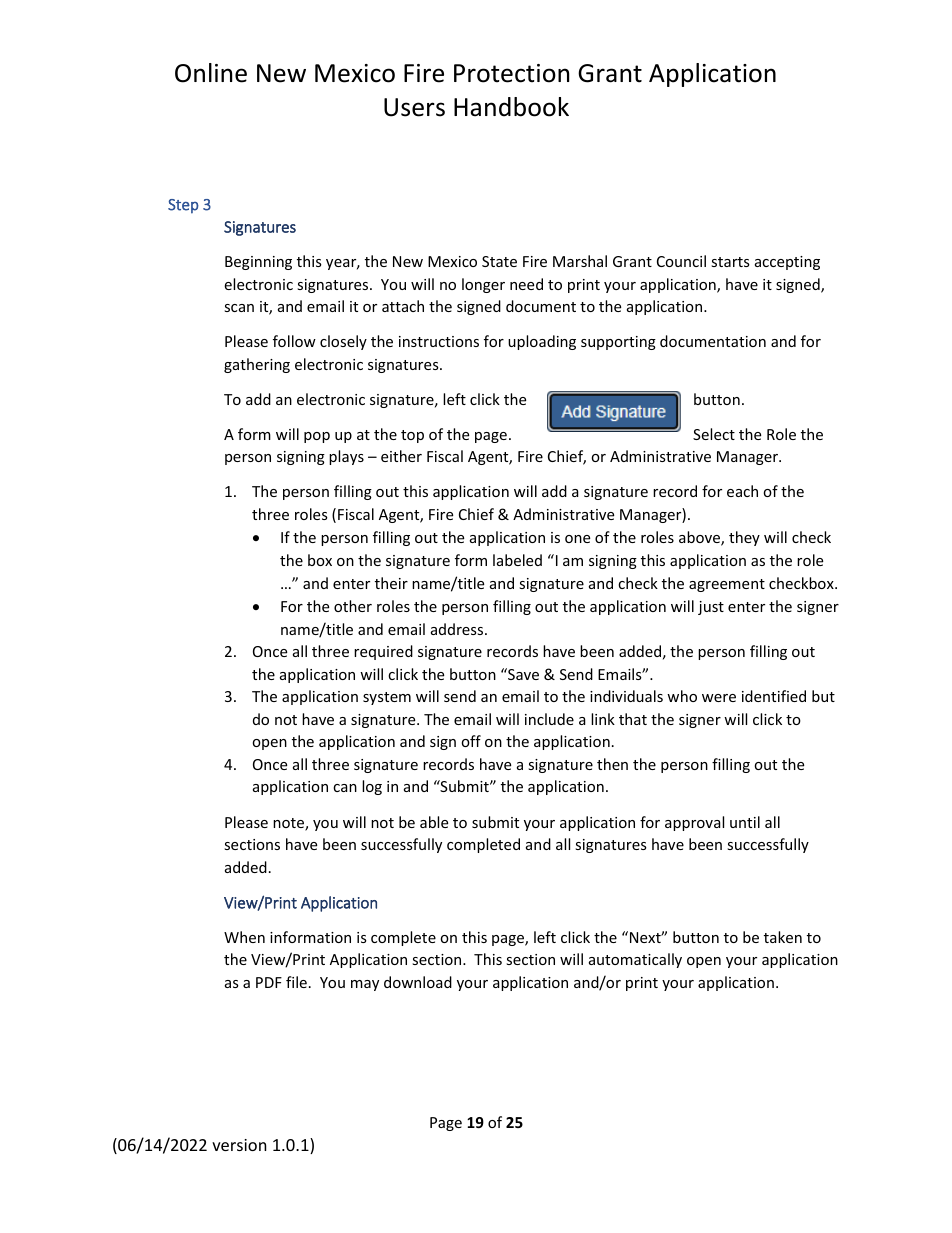 This page has width=952, height=1233. Describe the element at coordinates (694, 823) in the page. I see `approval` at that location.
